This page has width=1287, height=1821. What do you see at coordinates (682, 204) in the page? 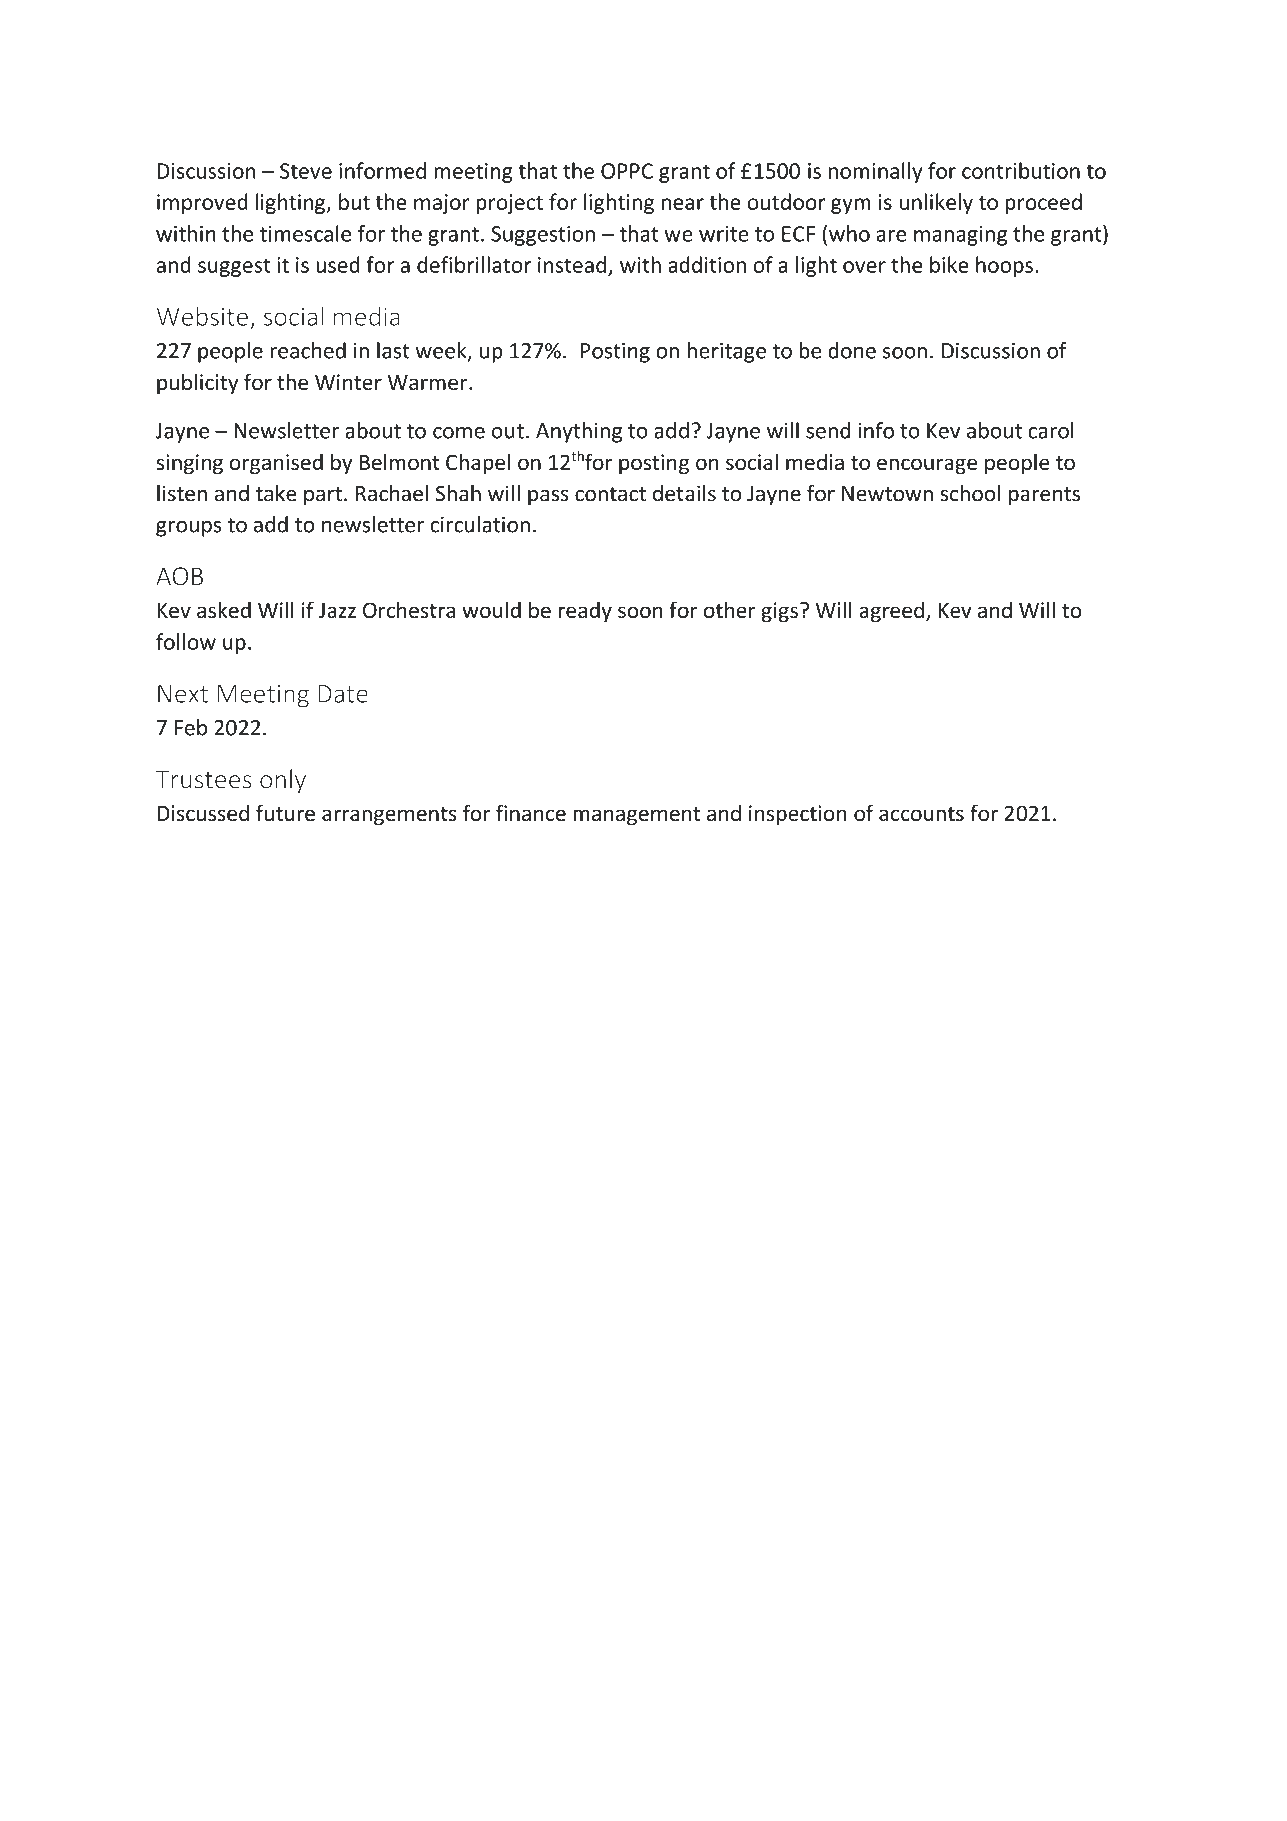
I see `near` at bounding box center [682, 204].
